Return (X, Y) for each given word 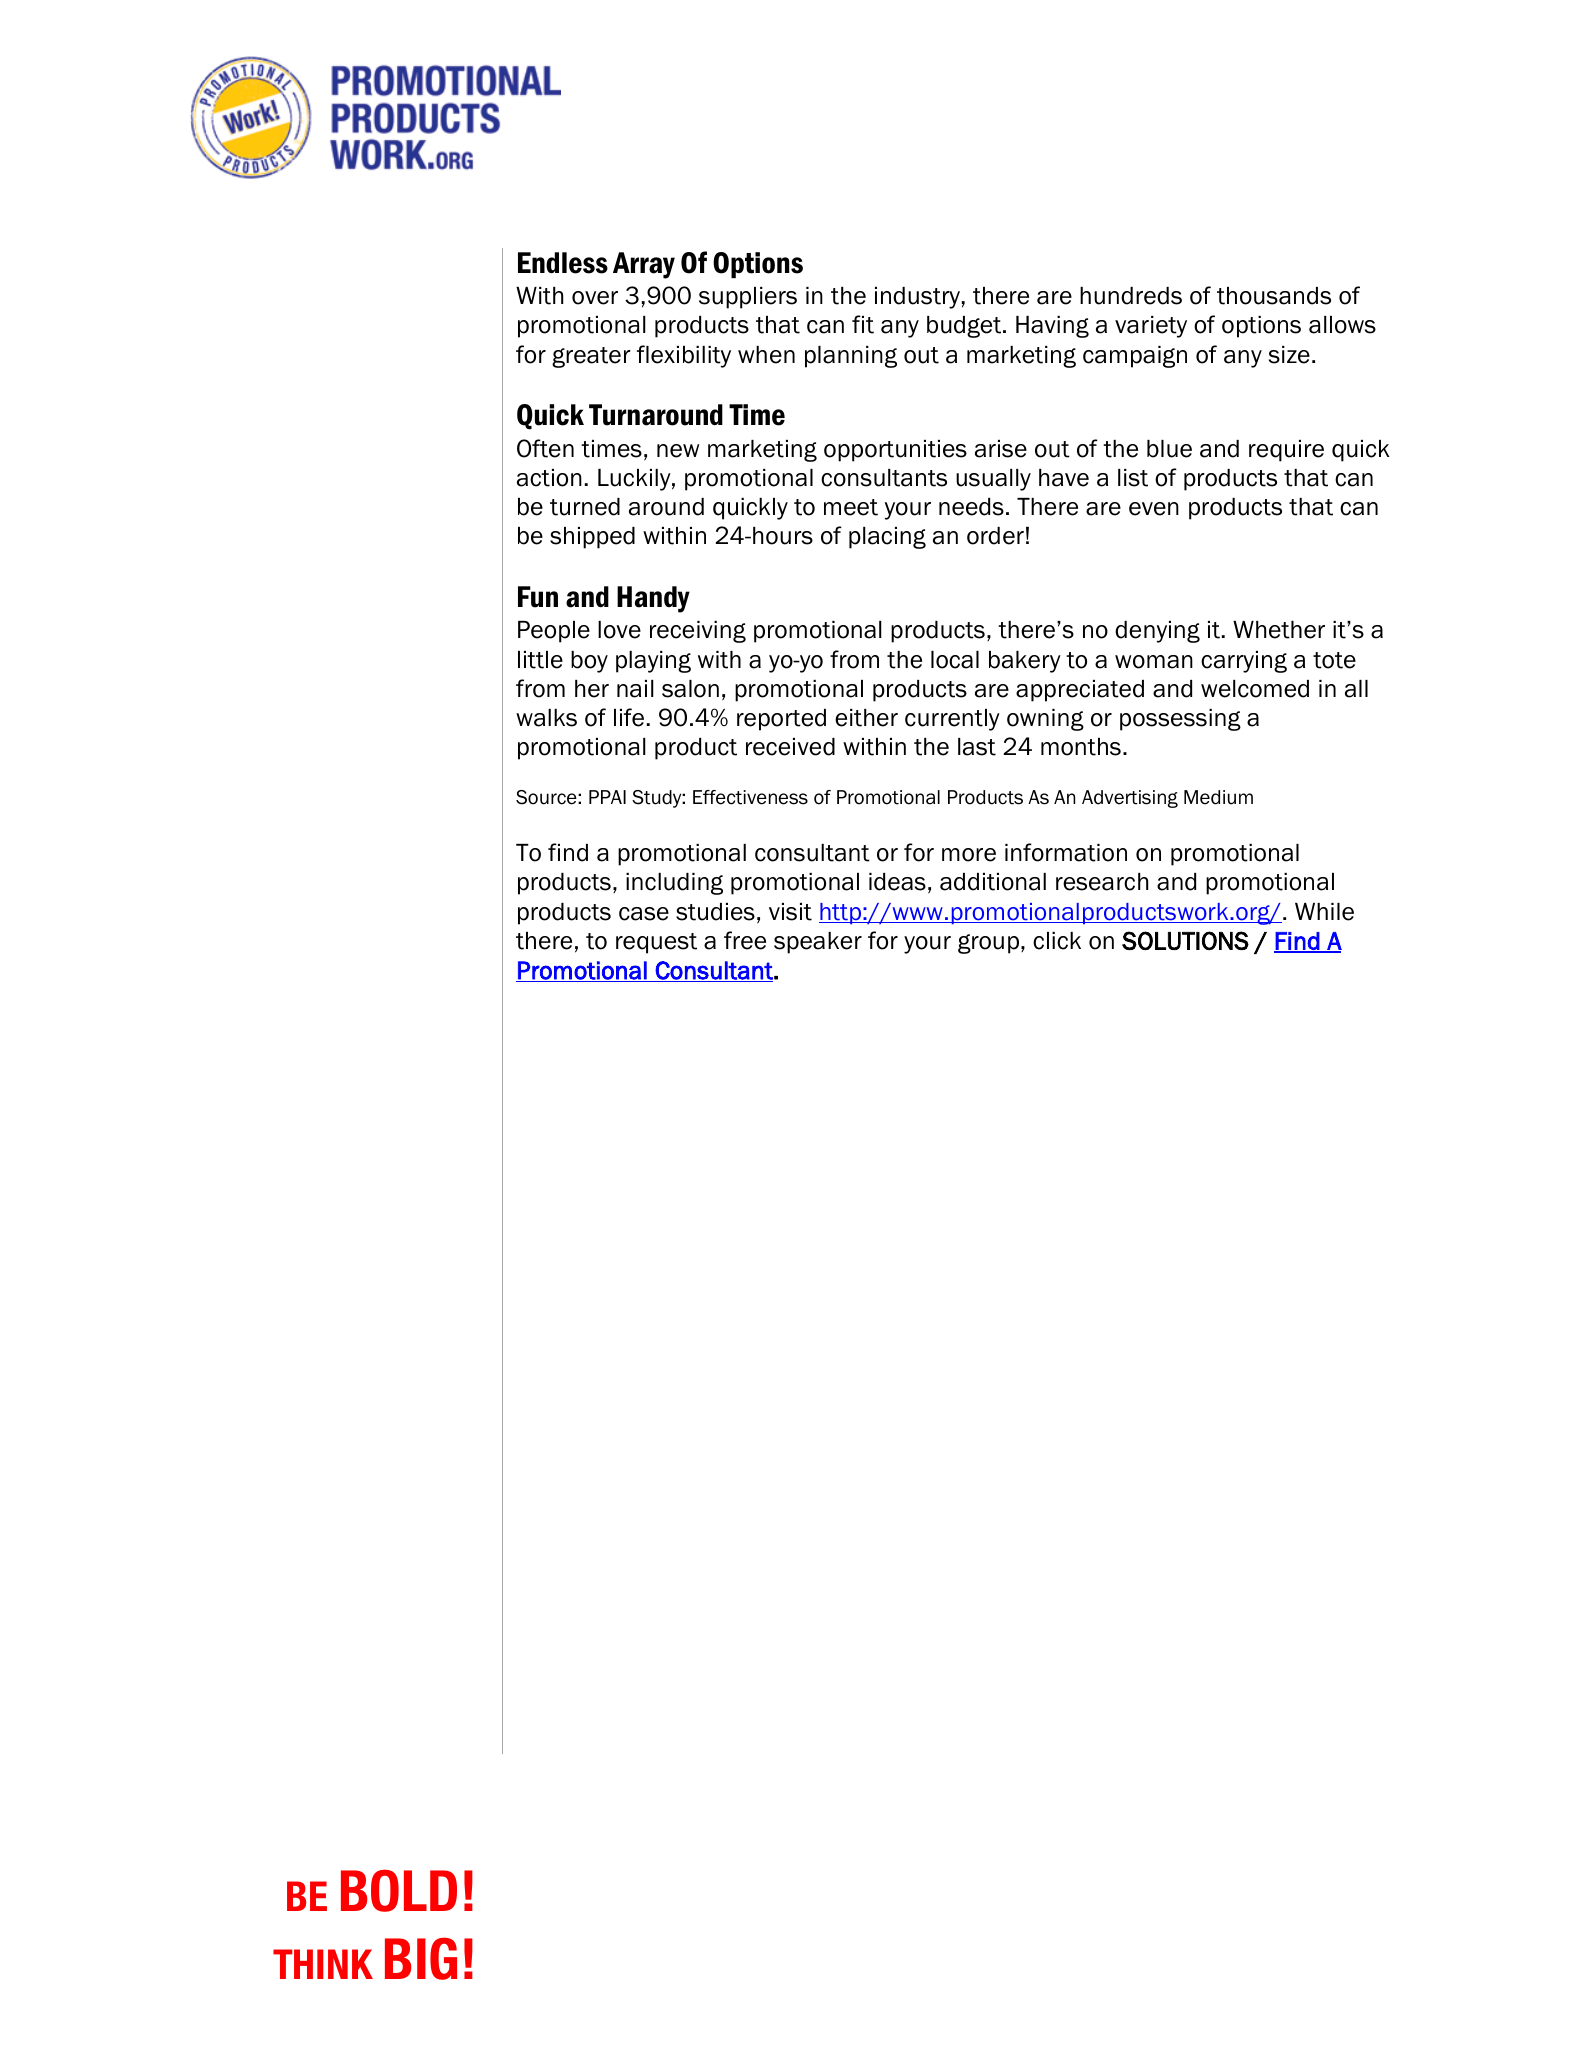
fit (863, 324)
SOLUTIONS (1185, 940)
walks (546, 718)
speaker (818, 943)
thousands (1274, 296)
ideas (897, 882)
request (656, 943)
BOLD (399, 1890)
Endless (563, 263)
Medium (1218, 797)
